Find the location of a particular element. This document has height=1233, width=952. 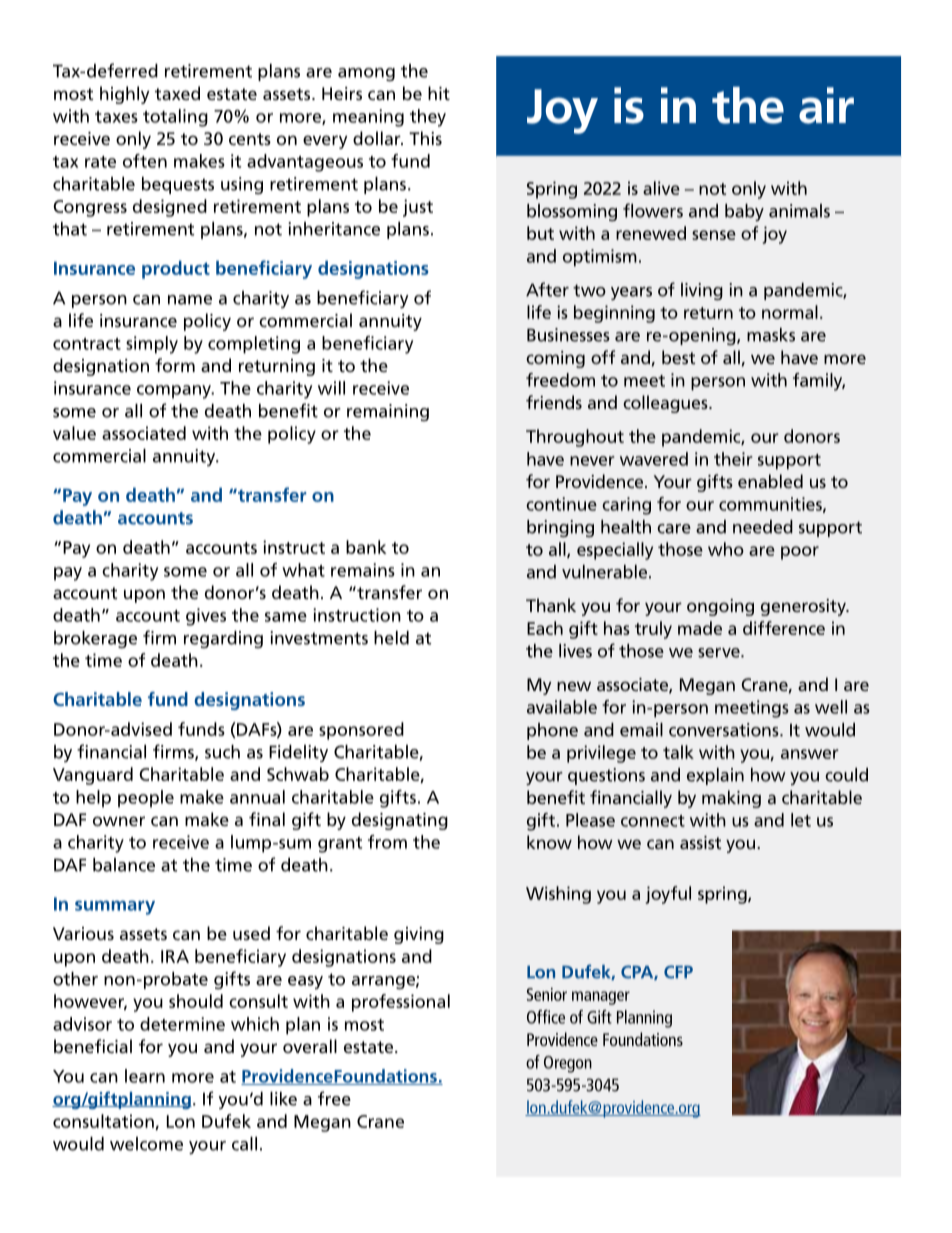

balance is located at coordinates (124, 865).
